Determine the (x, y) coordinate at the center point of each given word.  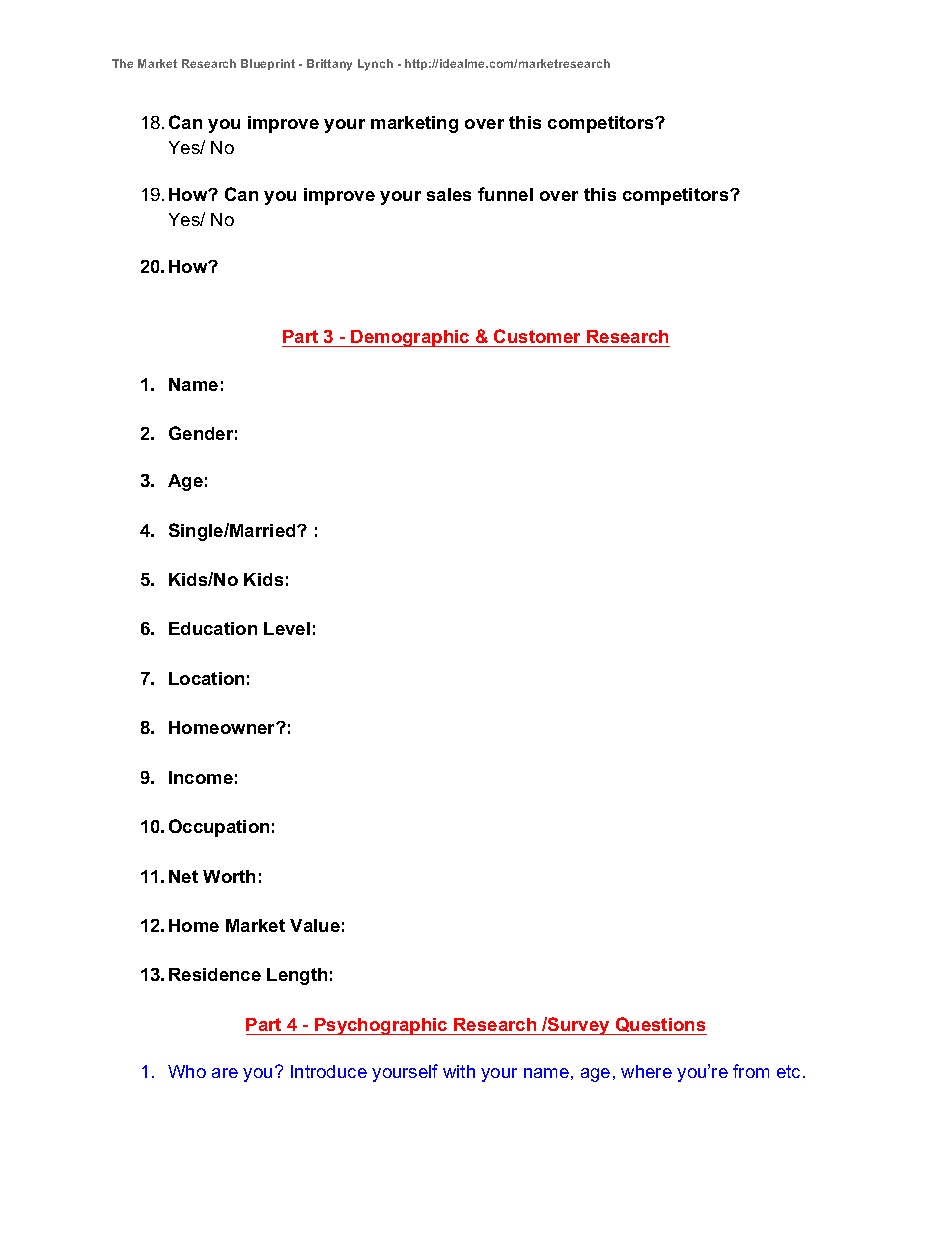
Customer (537, 336)
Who (187, 1071)
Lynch (375, 65)
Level (287, 628)
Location (206, 678)
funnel (505, 194)
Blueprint (268, 64)
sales (449, 194)
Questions (660, 1026)
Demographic (411, 338)
